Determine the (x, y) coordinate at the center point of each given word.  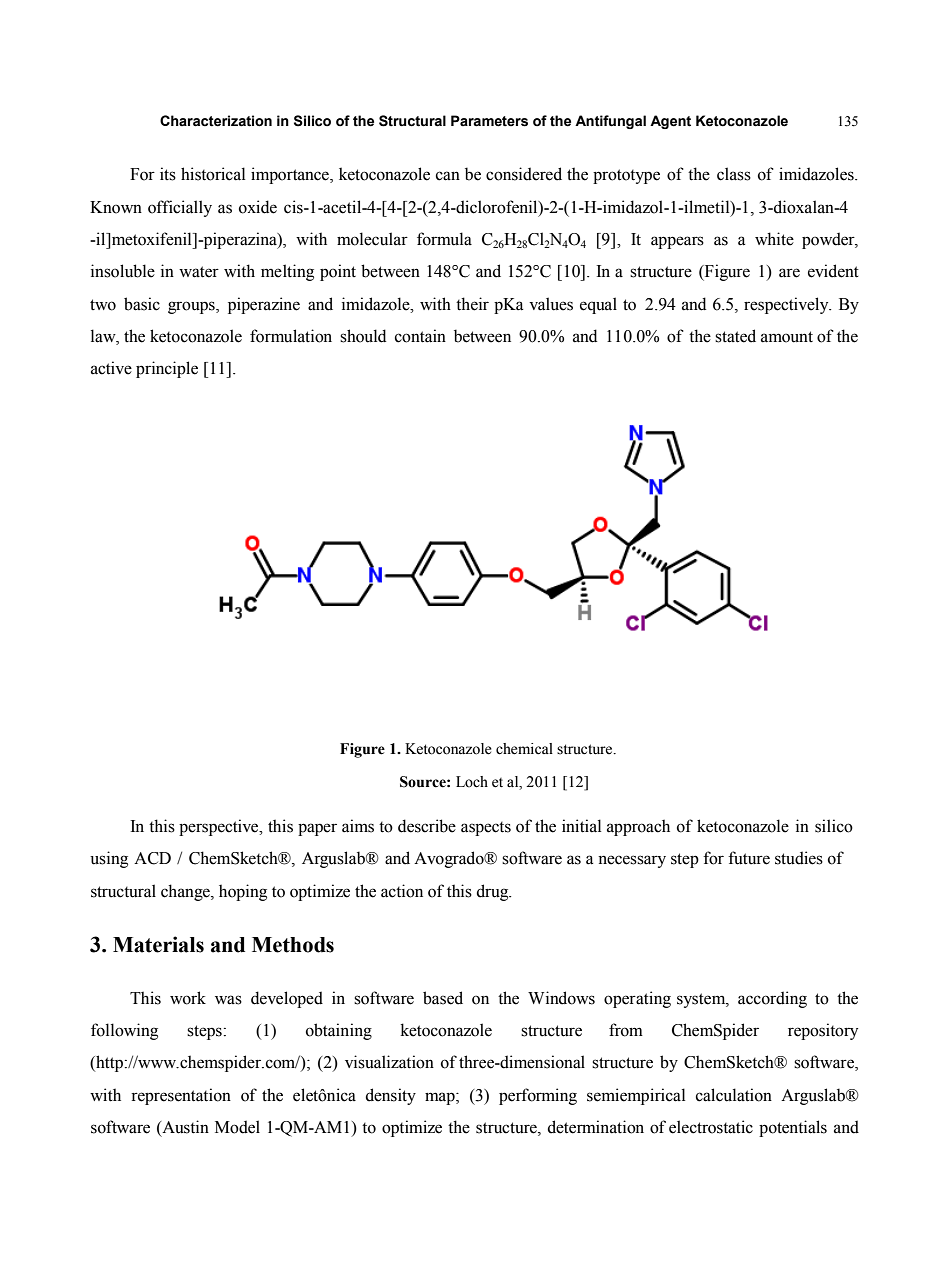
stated (735, 336)
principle (167, 369)
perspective (220, 827)
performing (538, 1096)
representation (181, 1096)
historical (213, 174)
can (448, 176)
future (749, 858)
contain (420, 336)
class (734, 174)
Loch (472, 782)
